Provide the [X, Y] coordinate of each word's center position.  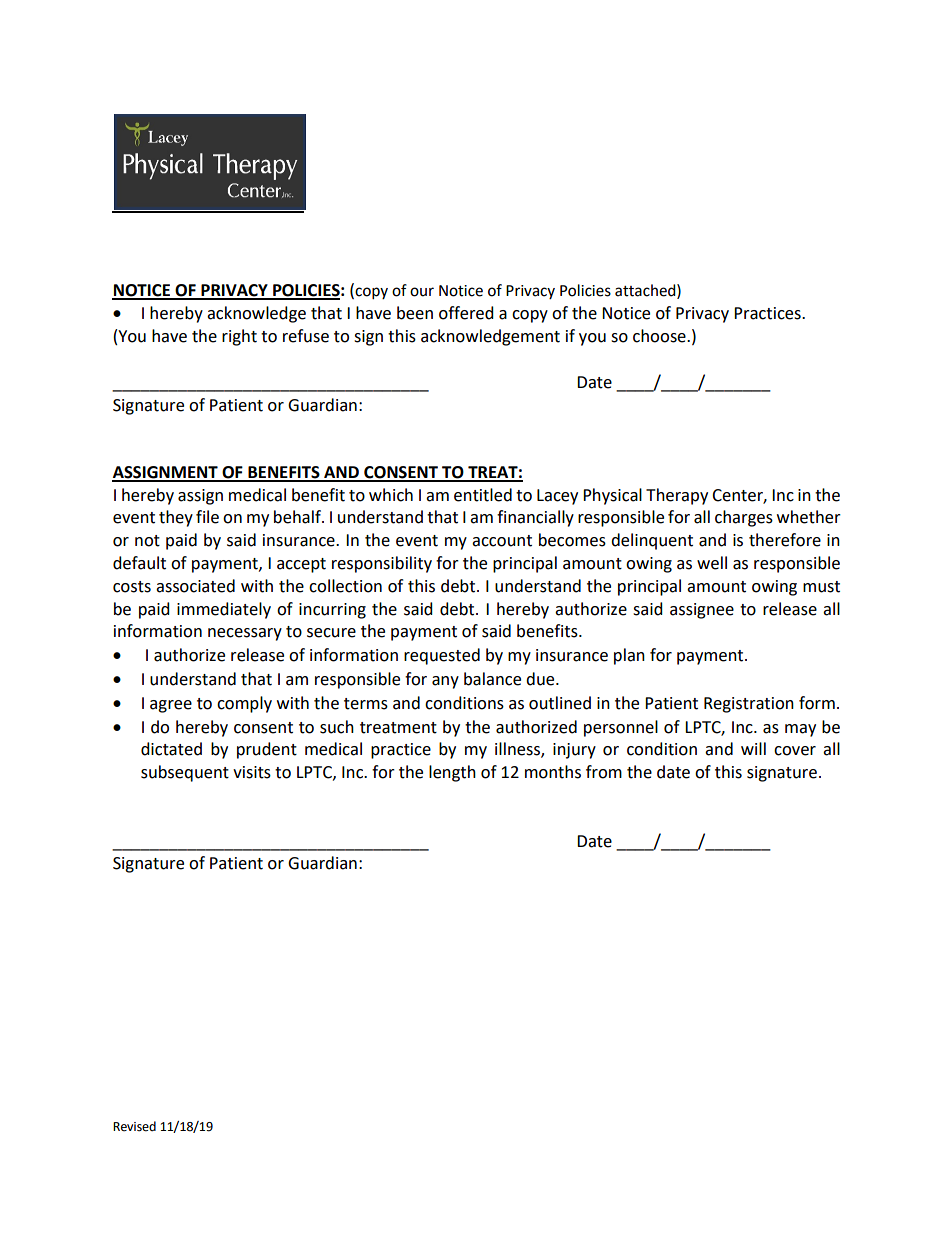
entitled [483, 495]
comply [244, 704]
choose [660, 336]
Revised [134, 1126]
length [452, 773]
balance [492, 679]
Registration [749, 705]
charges [744, 518]
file [207, 517]
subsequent [185, 773]
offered [466, 313]
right [239, 337]
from [604, 772]
